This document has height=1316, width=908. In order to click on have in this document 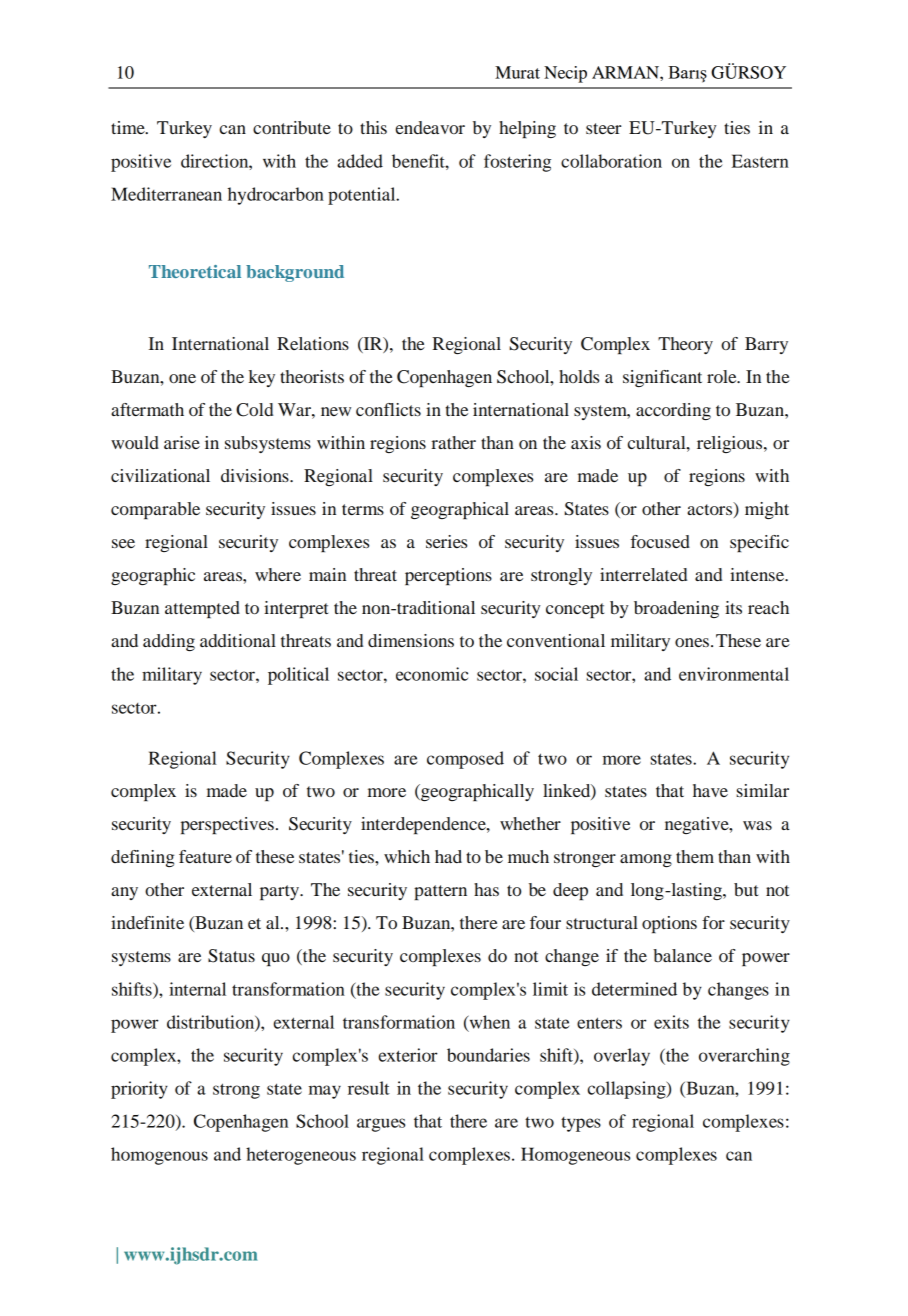, I will do `click(710, 790)`.
